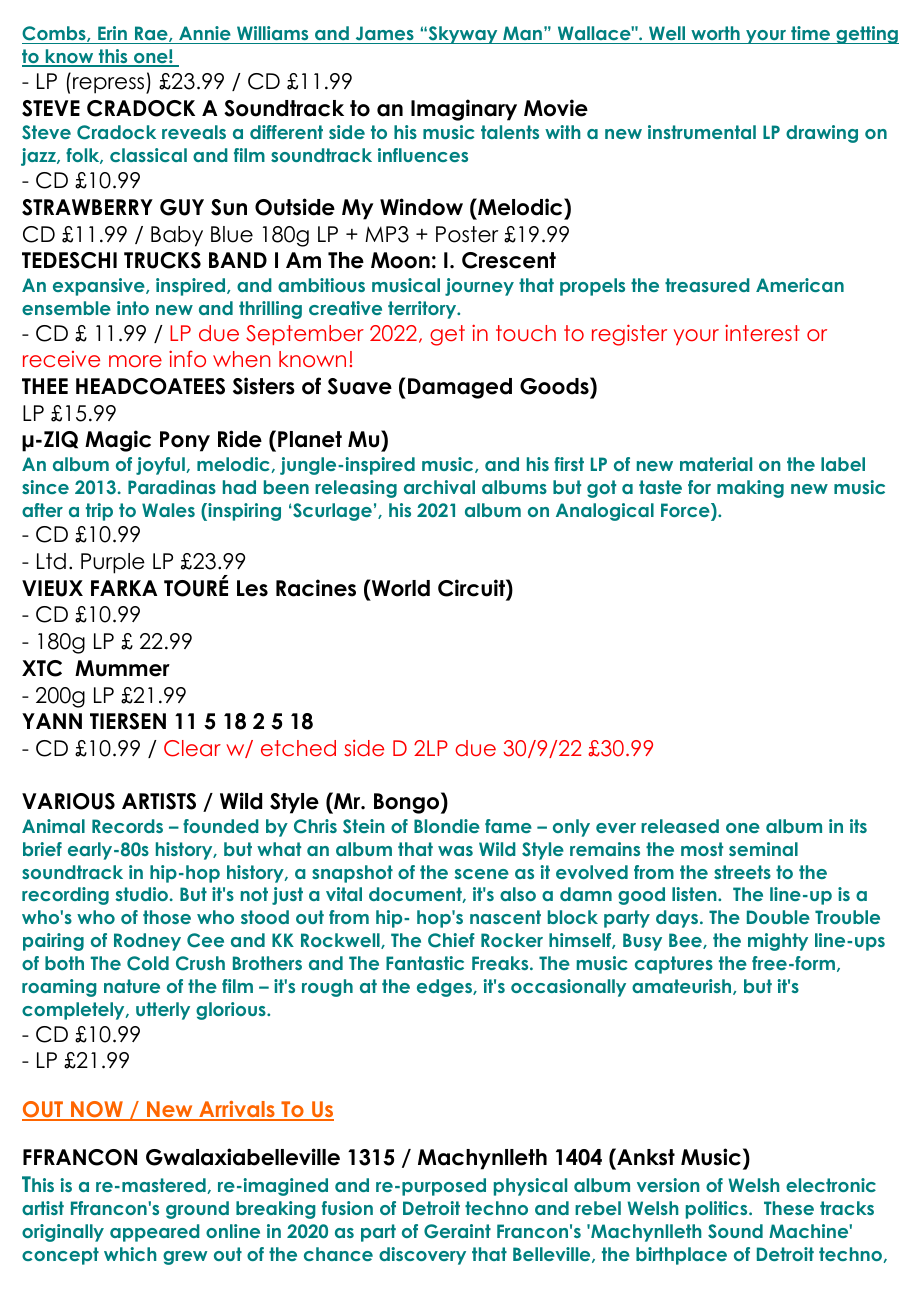  I want to click on repress, so click(110, 85).
